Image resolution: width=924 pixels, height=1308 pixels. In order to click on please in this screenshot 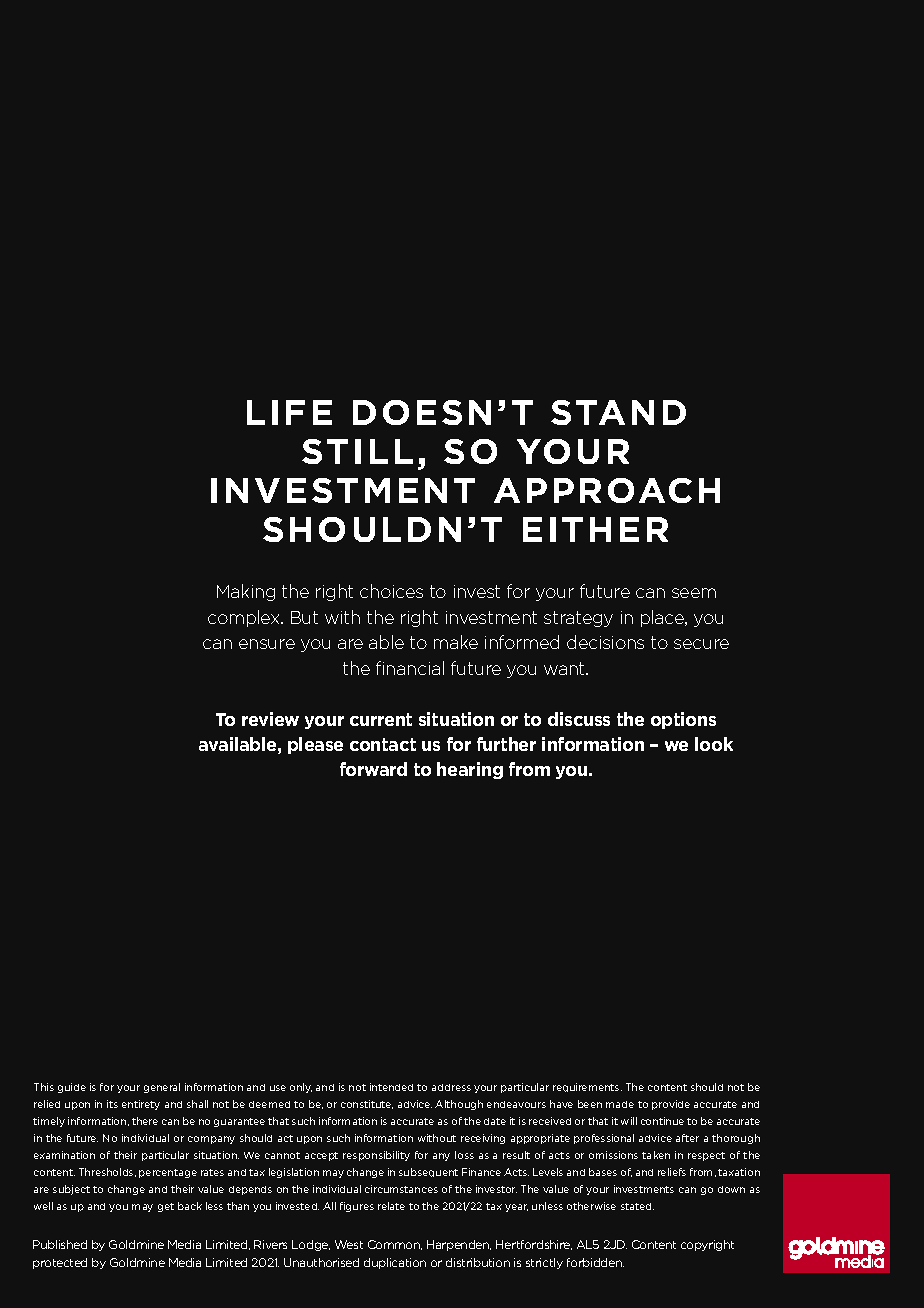, I will do `click(315, 745)`.
